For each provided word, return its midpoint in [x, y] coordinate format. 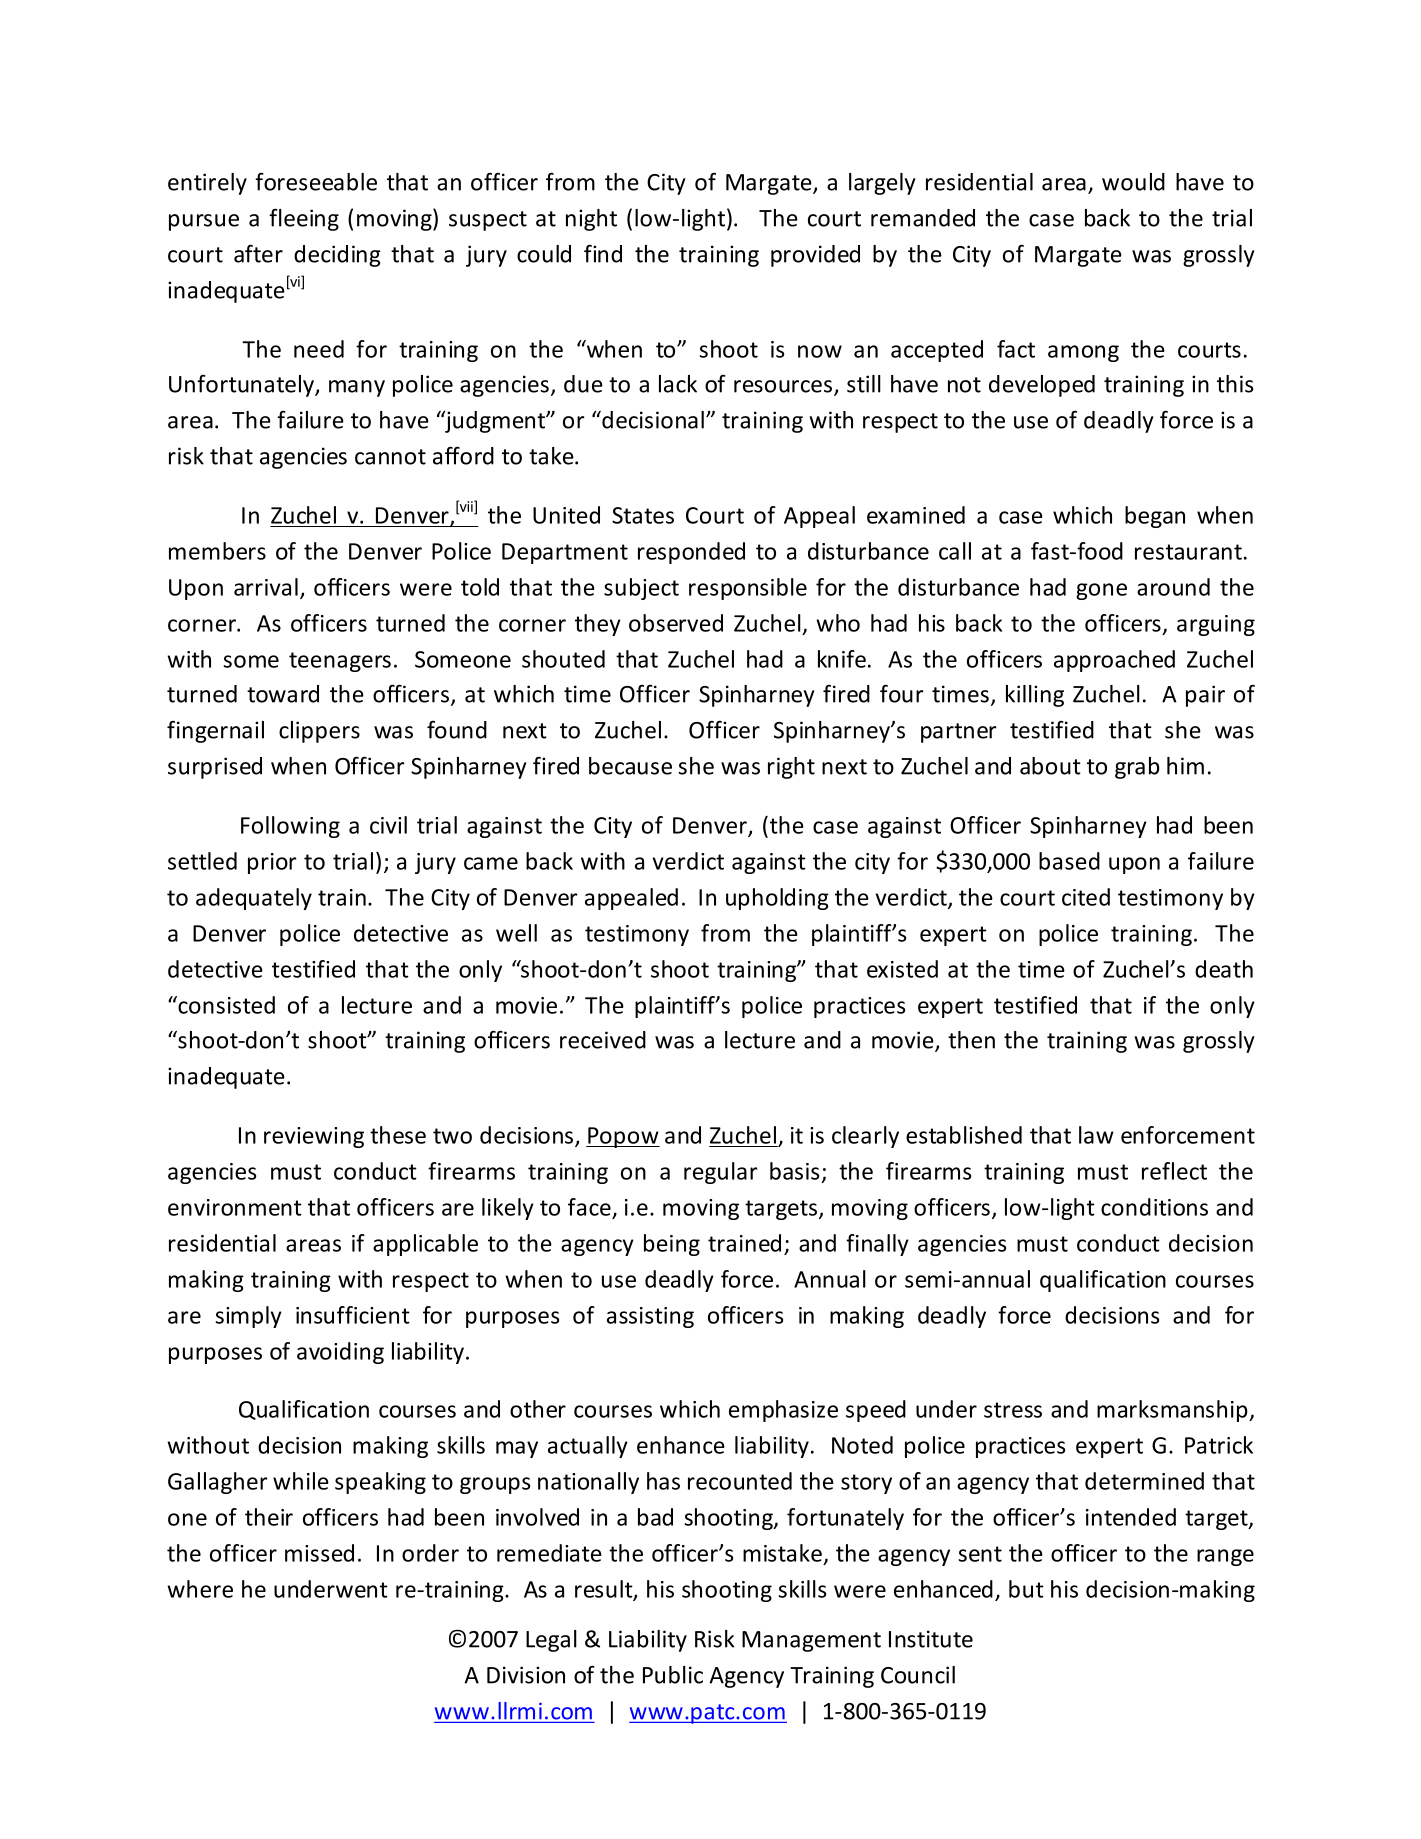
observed [676, 623]
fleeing [304, 219]
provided [815, 256]
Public [673, 1675]
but [1026, 1589]
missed [319, 1553]
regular [721, 1173]
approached [1114, 661]
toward [283, 694]
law [1096, 1135]
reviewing [314, 1137]
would [1133, 182]
